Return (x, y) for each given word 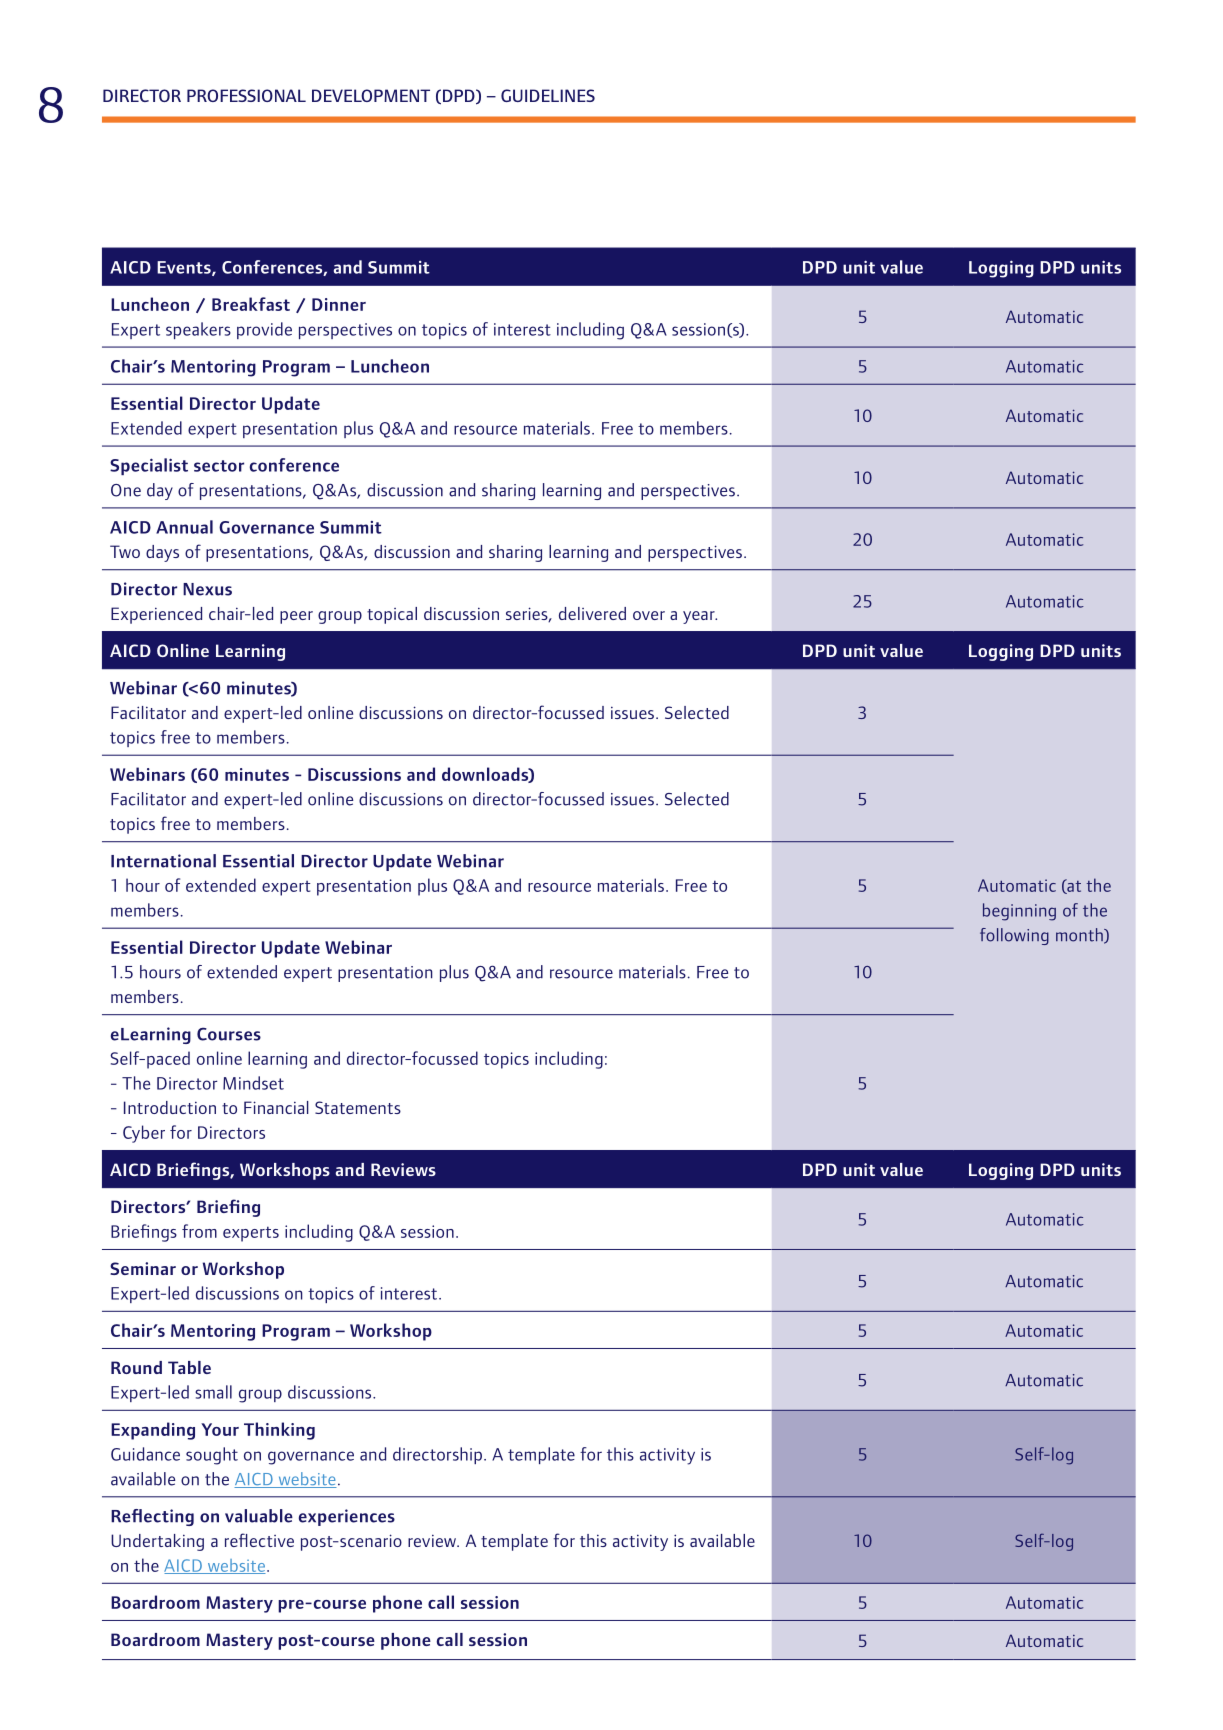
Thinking (279, 1431)
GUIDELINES (548, 95)
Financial (276, 1107)
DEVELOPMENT (371, 95)
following (1014, 936)
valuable (259, 1516)
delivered (592, 613)
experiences (347, 1517)
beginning (1019, 912)
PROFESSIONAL (246, 95)
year (700, 617)
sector (219, 466)
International (163, 861)
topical (392, 615)
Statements (358, 1107)
